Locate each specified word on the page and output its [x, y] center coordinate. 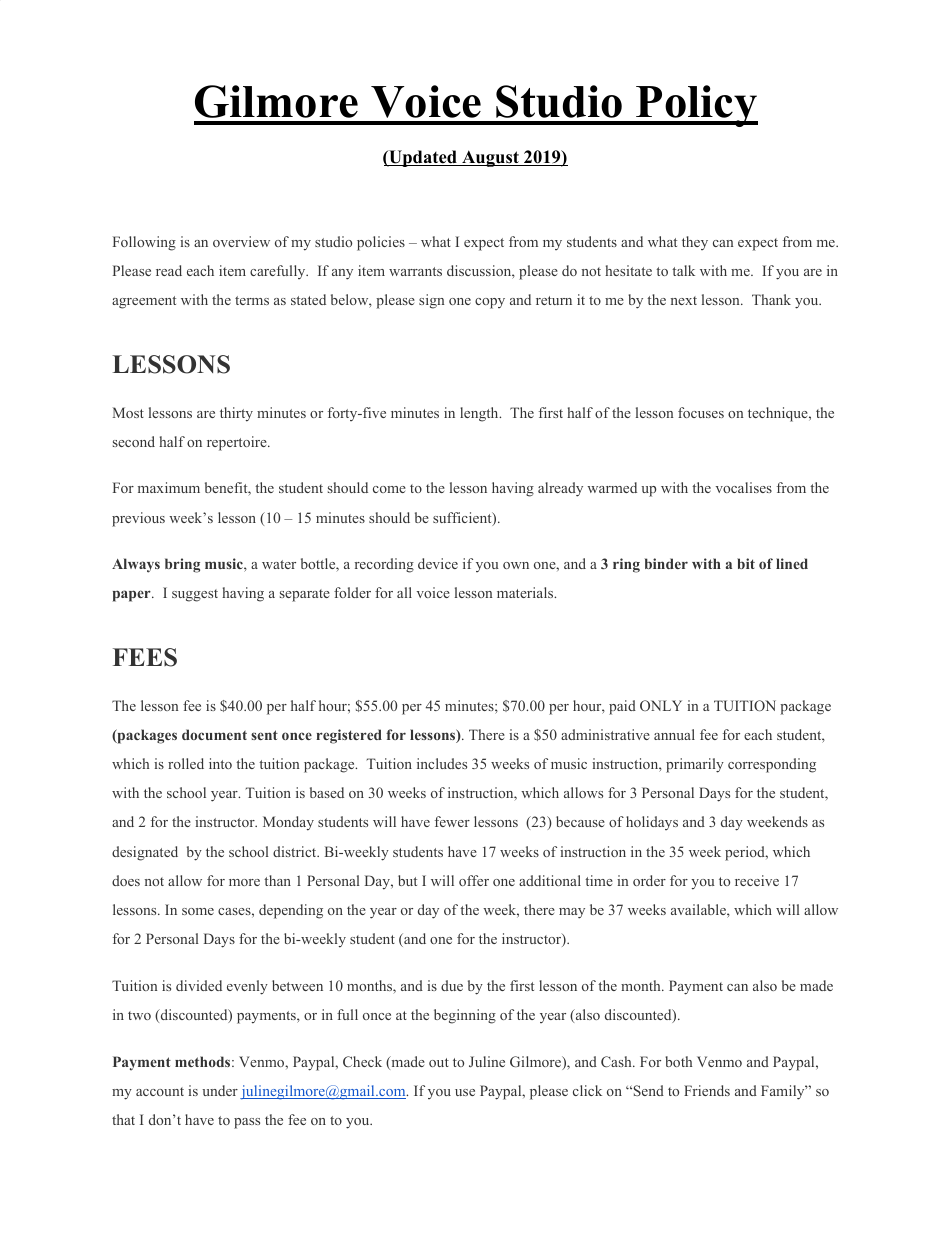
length [480, 414]
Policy [696, 106]
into [220, 763]
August [490, 158]
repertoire [238, 443]
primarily [695, 765]
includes [442, 763]
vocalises [744, 487]
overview [241, 241]
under [220, 1090]
